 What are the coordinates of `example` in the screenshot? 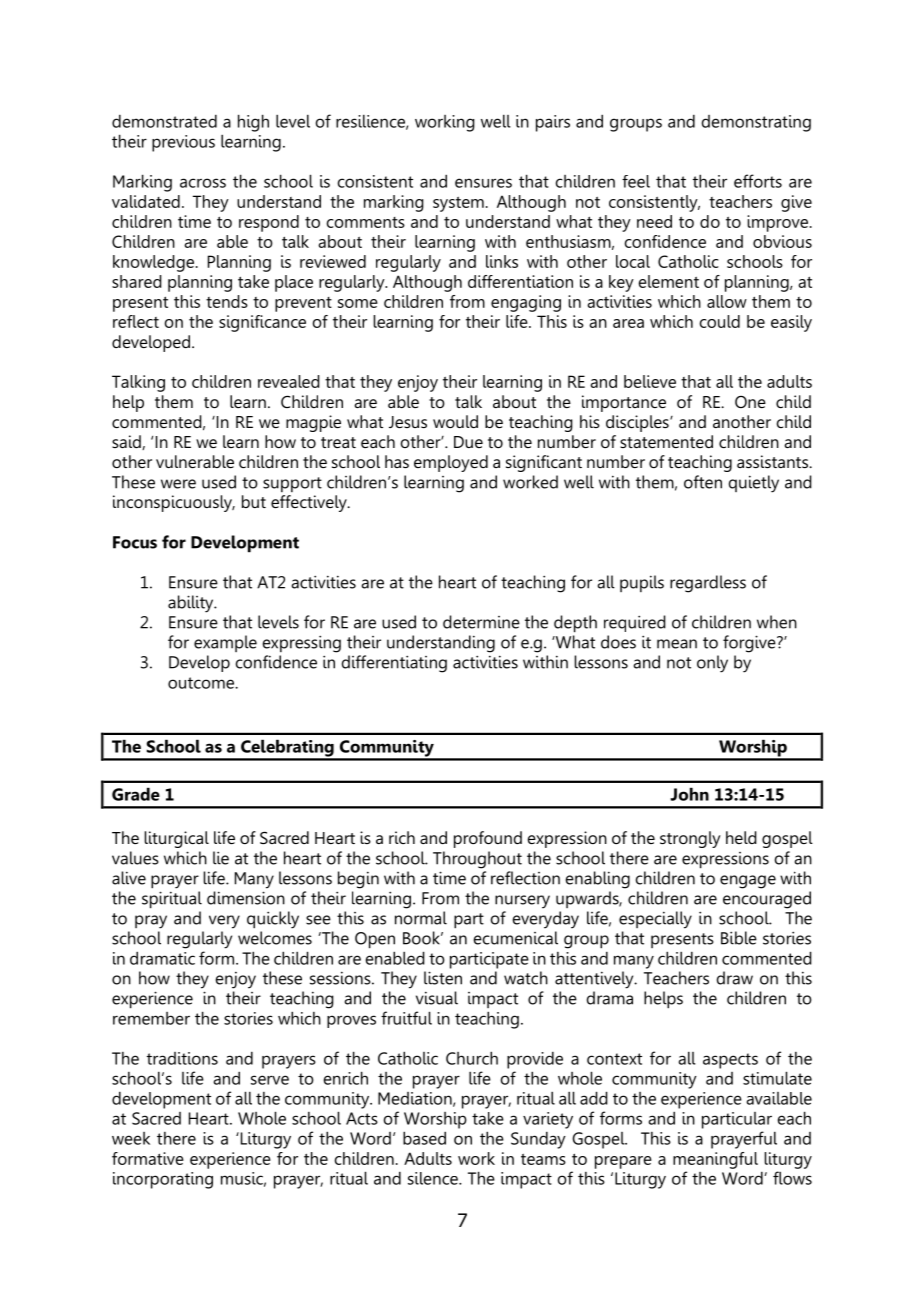 It's located at (225, 643).
